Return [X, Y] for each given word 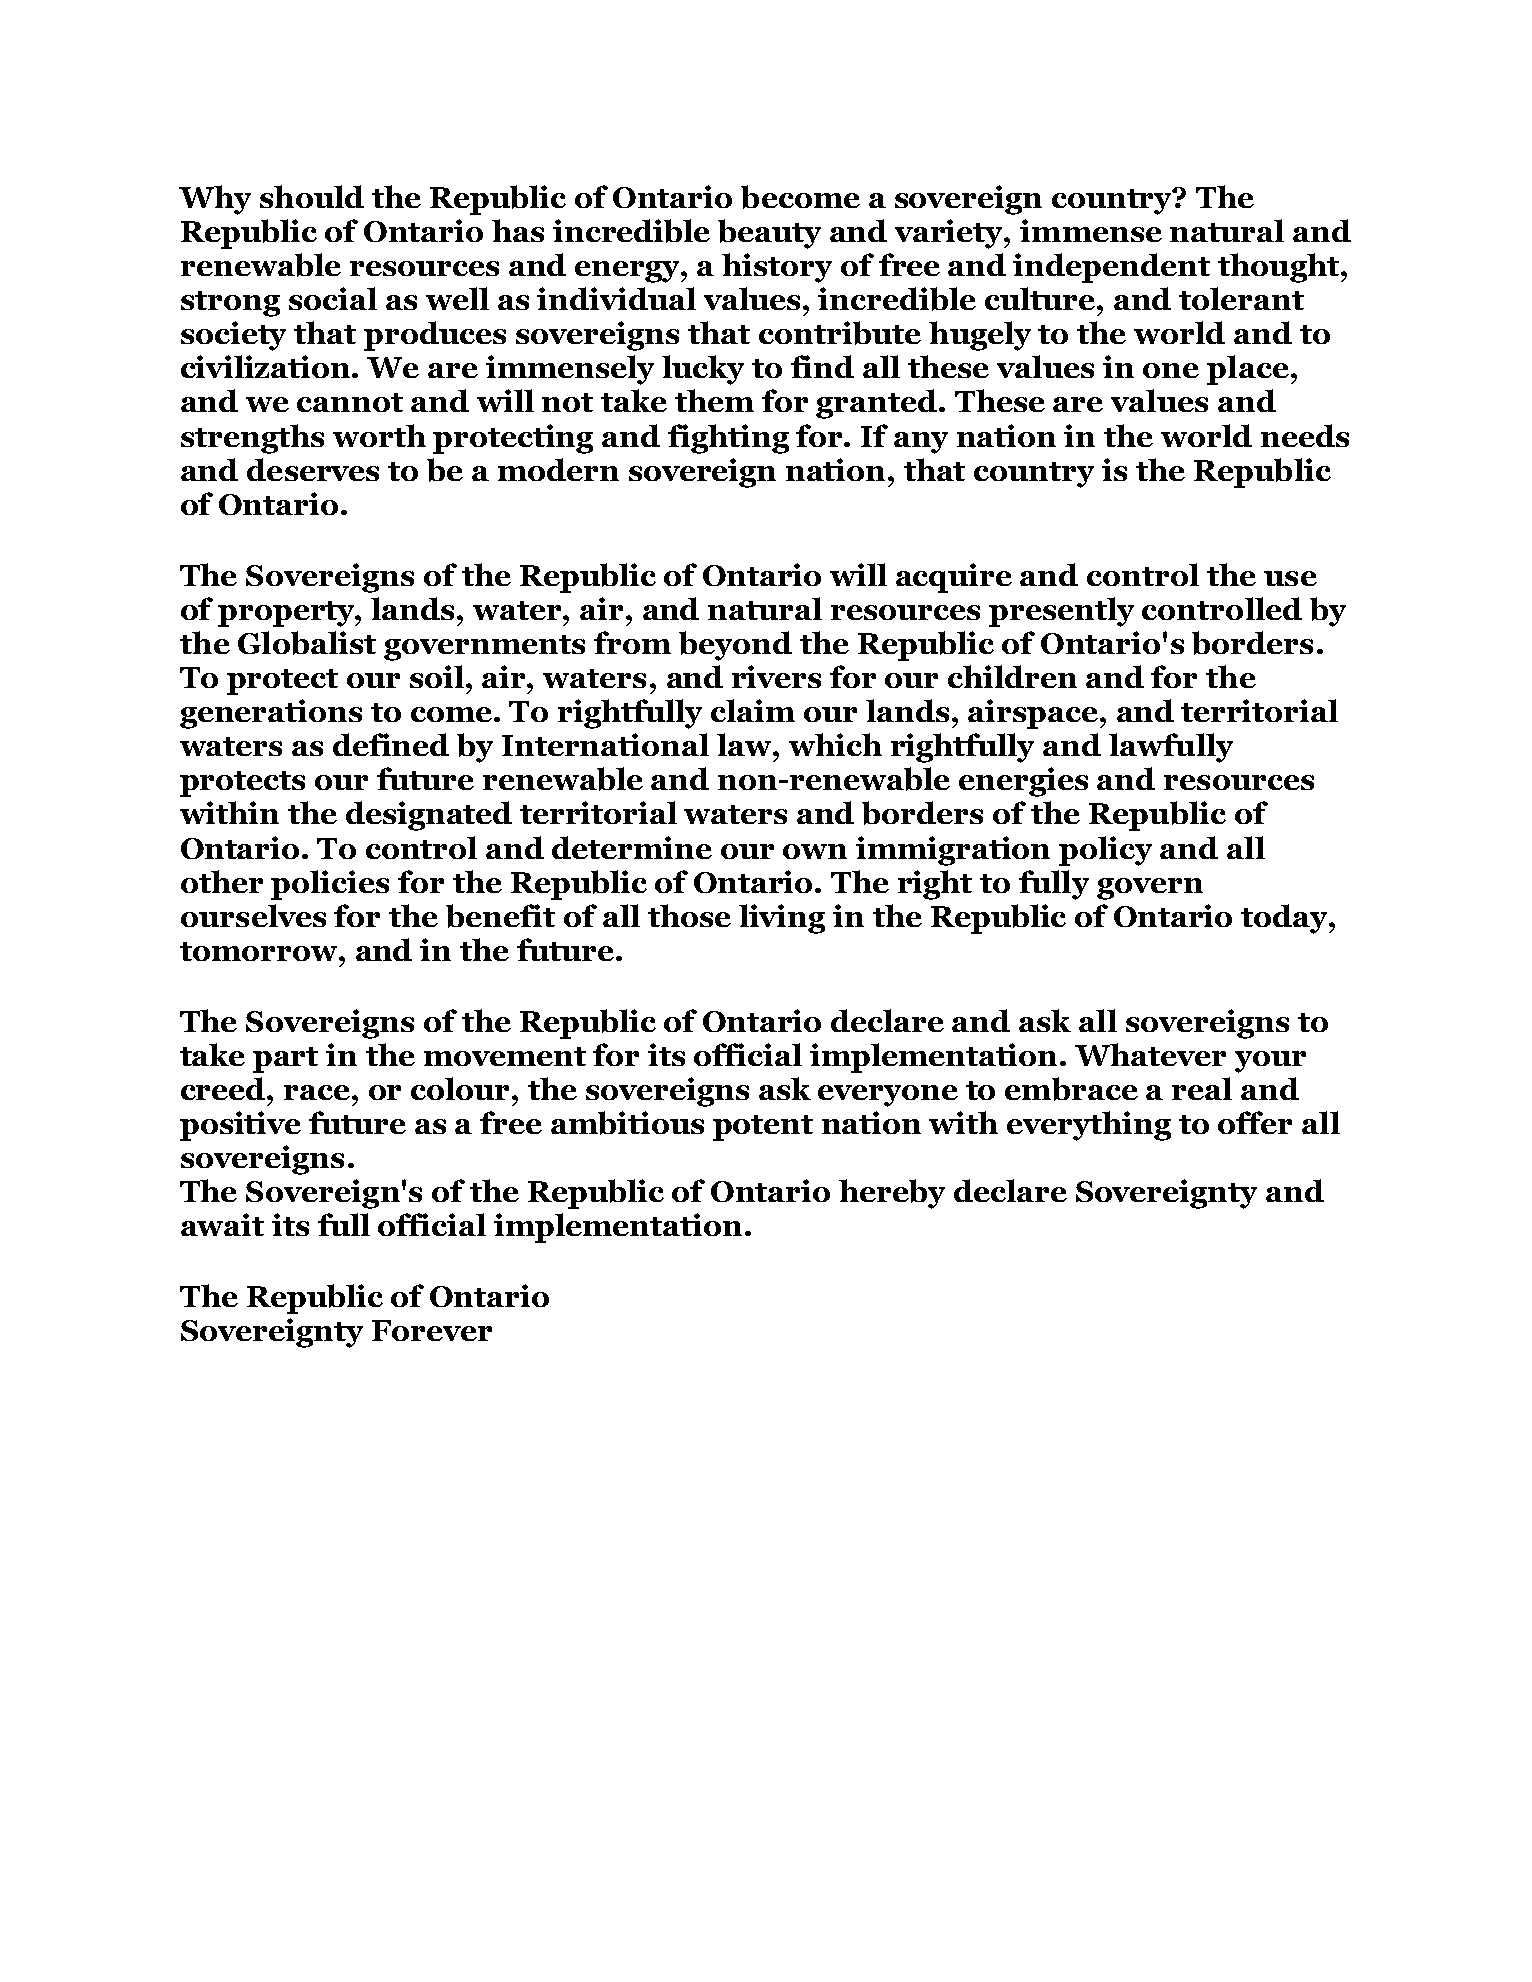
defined [391, 744]
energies [1023, 782]
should [312, 196]
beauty [769, 234]
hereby [892, 1194]
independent [1111, 268]
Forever [432, 1330]
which [835, 744]
